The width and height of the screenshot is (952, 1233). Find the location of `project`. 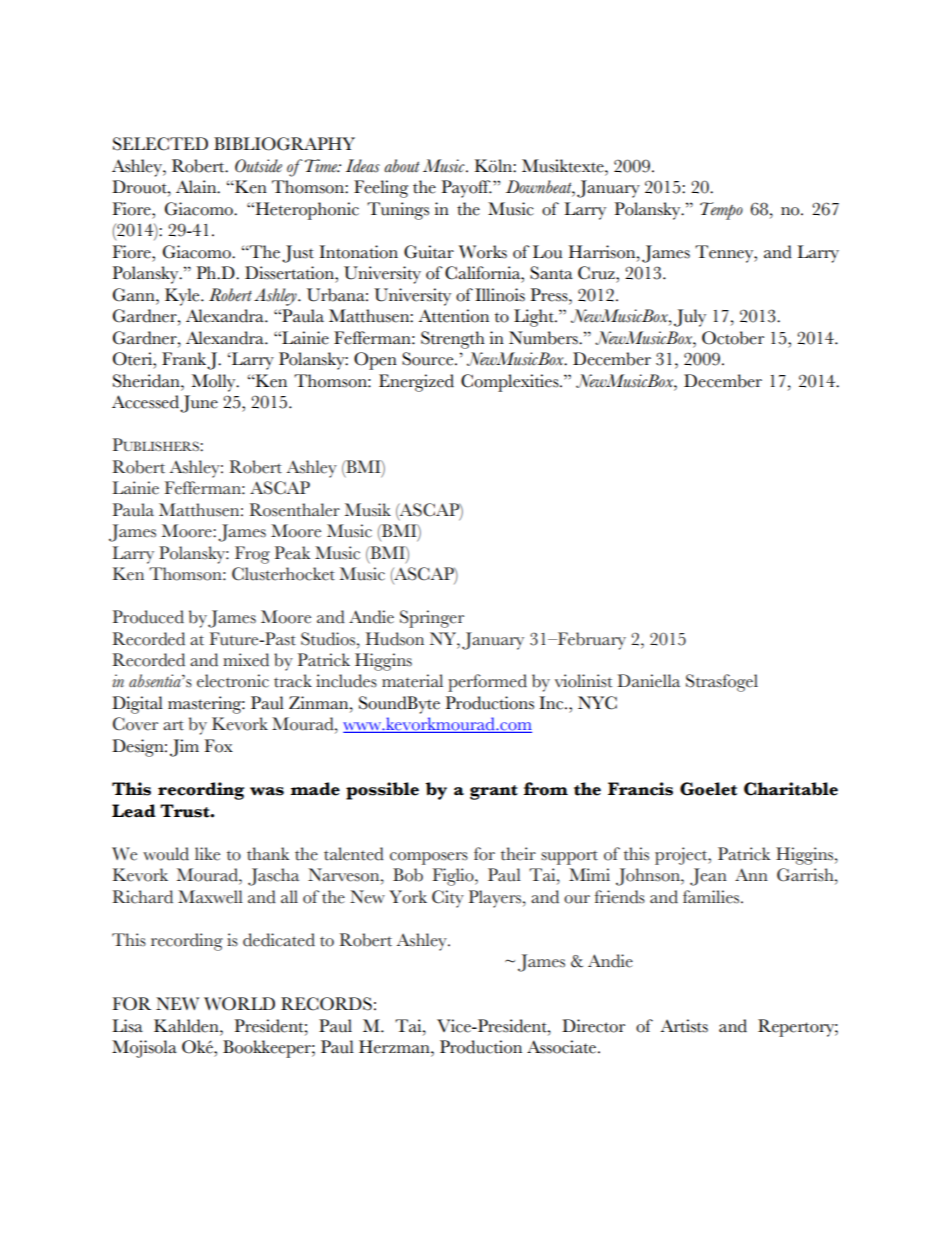

project is located at coordinates (682, 856).
